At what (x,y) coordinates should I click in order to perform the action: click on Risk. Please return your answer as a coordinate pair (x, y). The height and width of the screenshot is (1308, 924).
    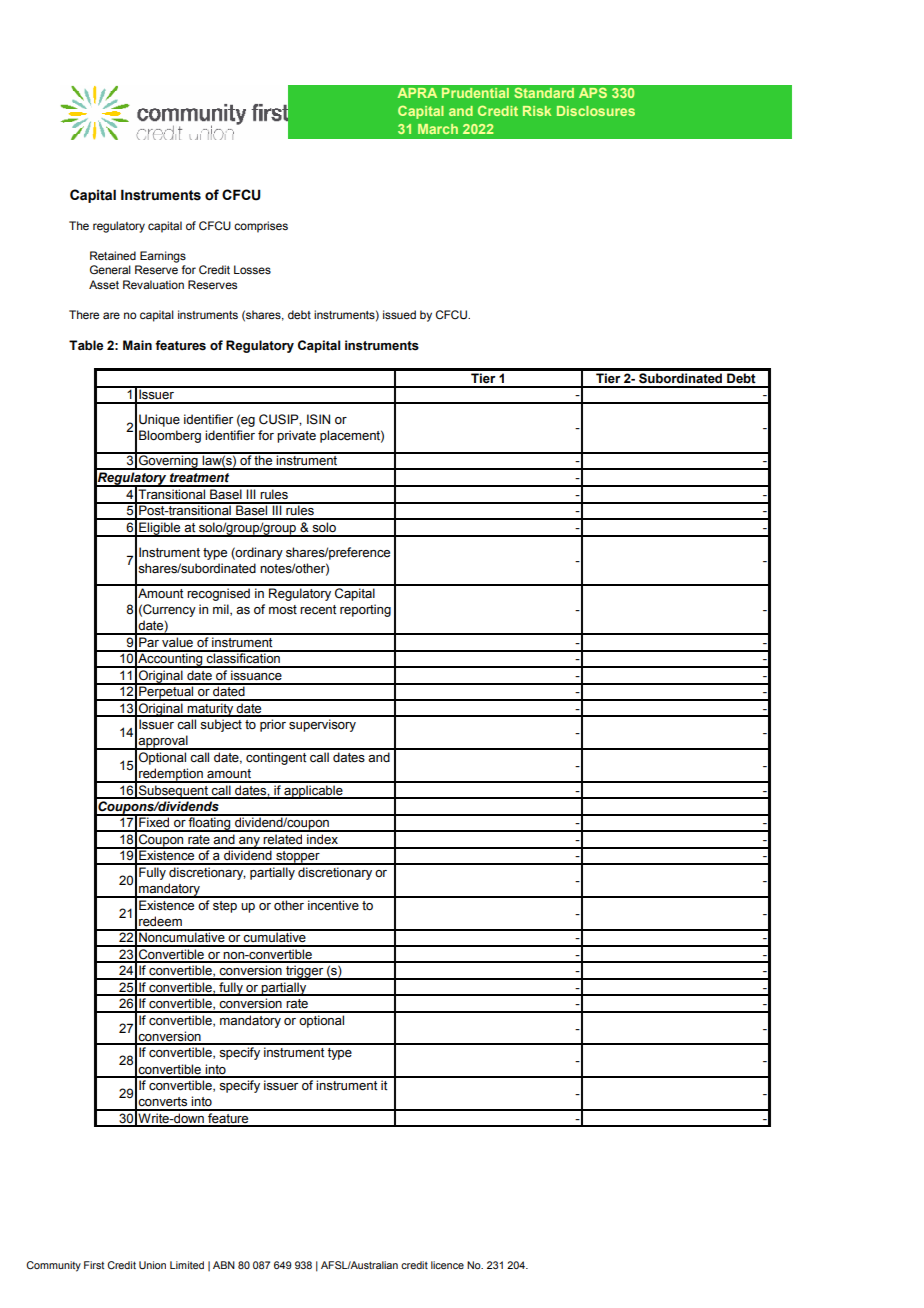
    Looking at the image, I should click on (537, 111).
